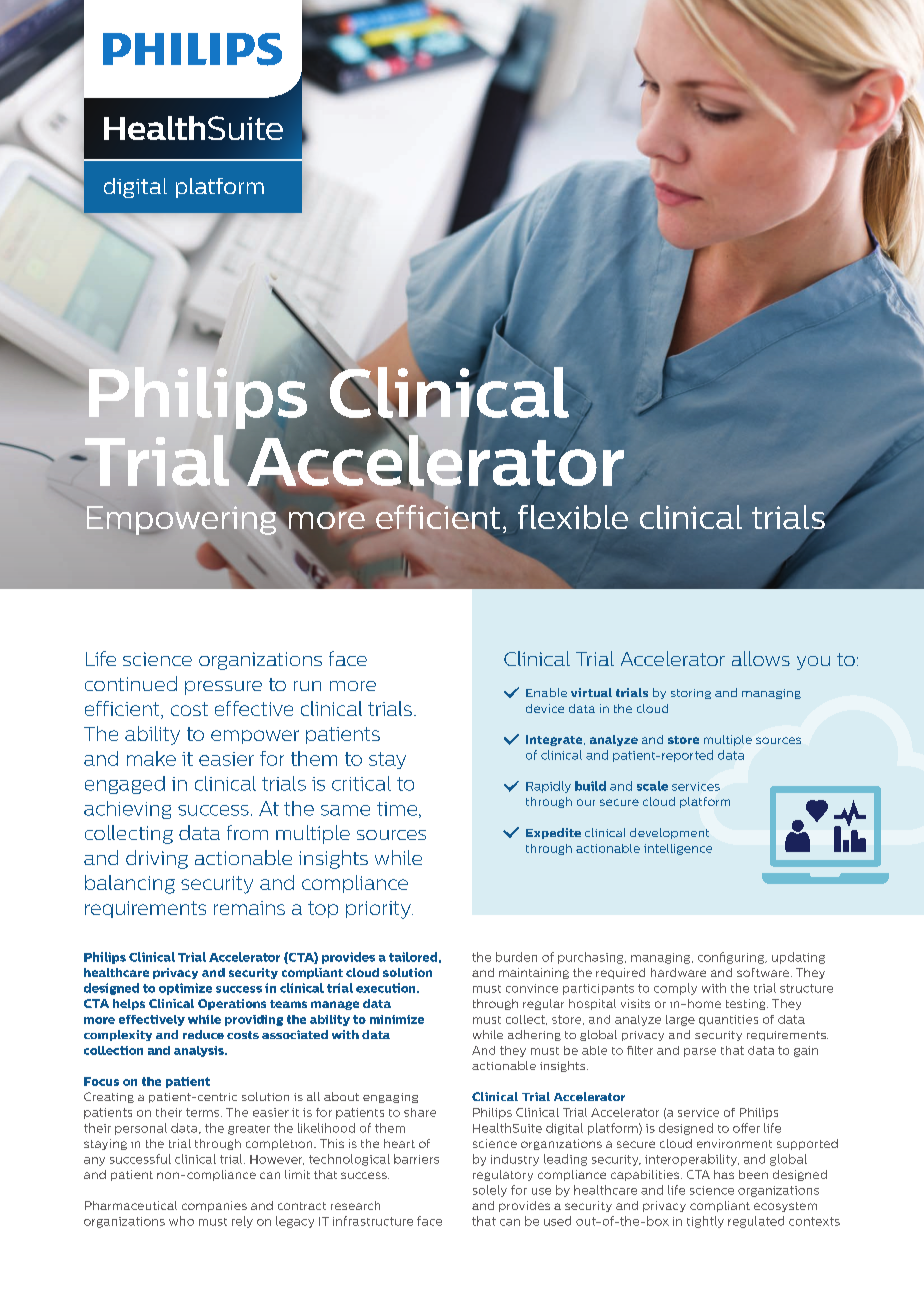  I want to click on optimize, so click(185, 989).
